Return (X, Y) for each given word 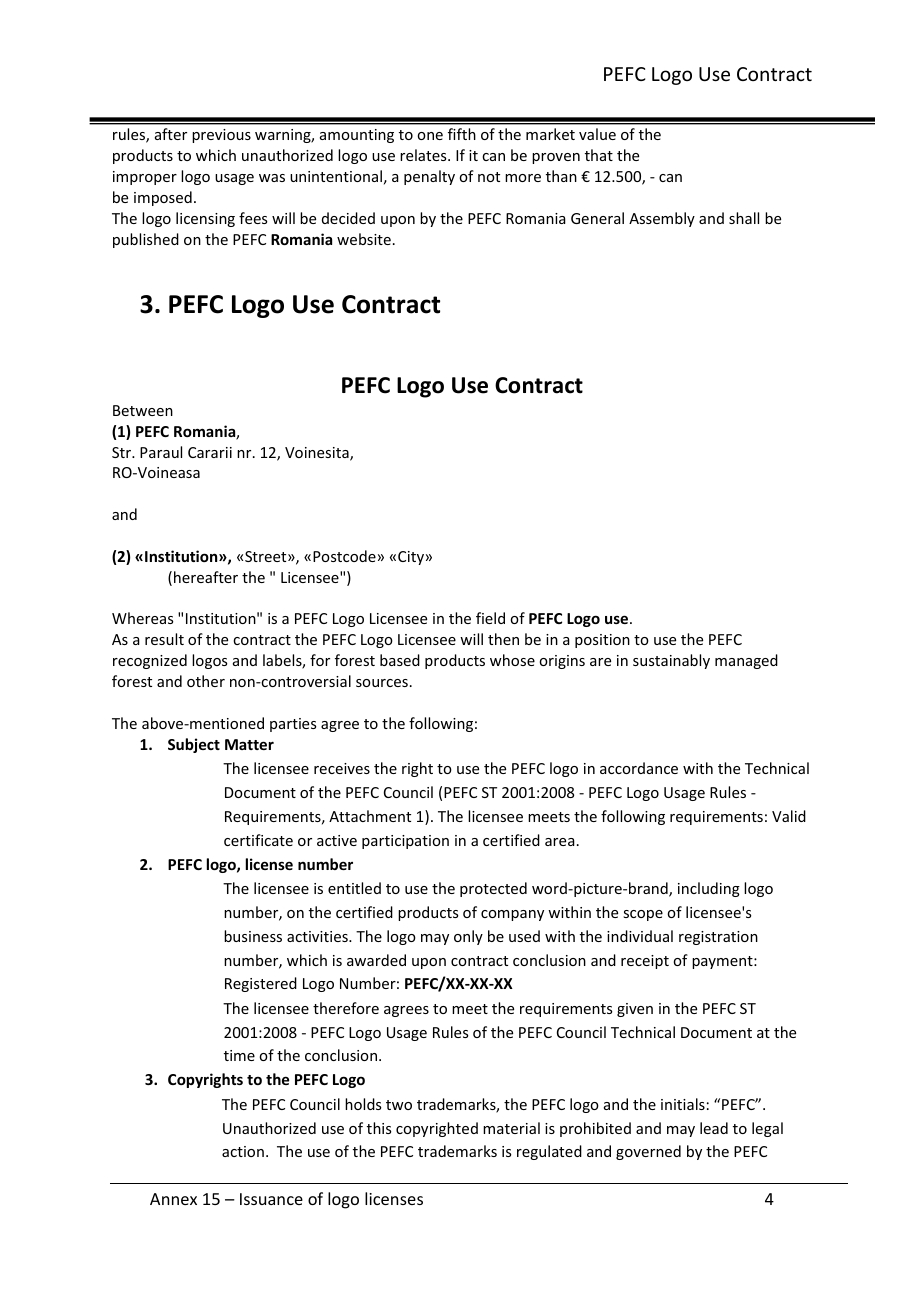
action (243, 1151)
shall (744, 218)
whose (512, 660)
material (511, 1128)
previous (221, 136)
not (489, 177)
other (206, 681)
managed (746, 661)
